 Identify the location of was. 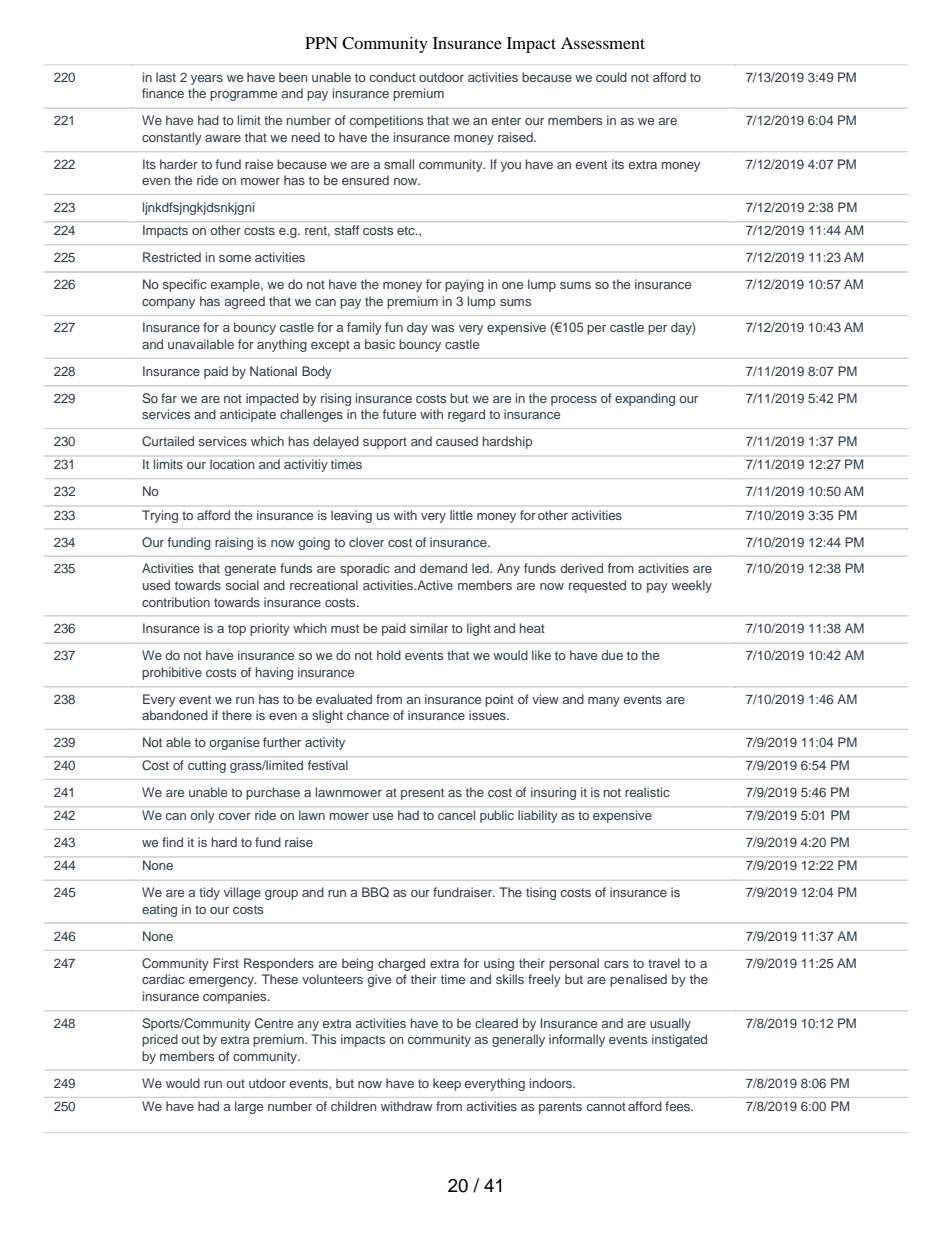
(442, 328).
